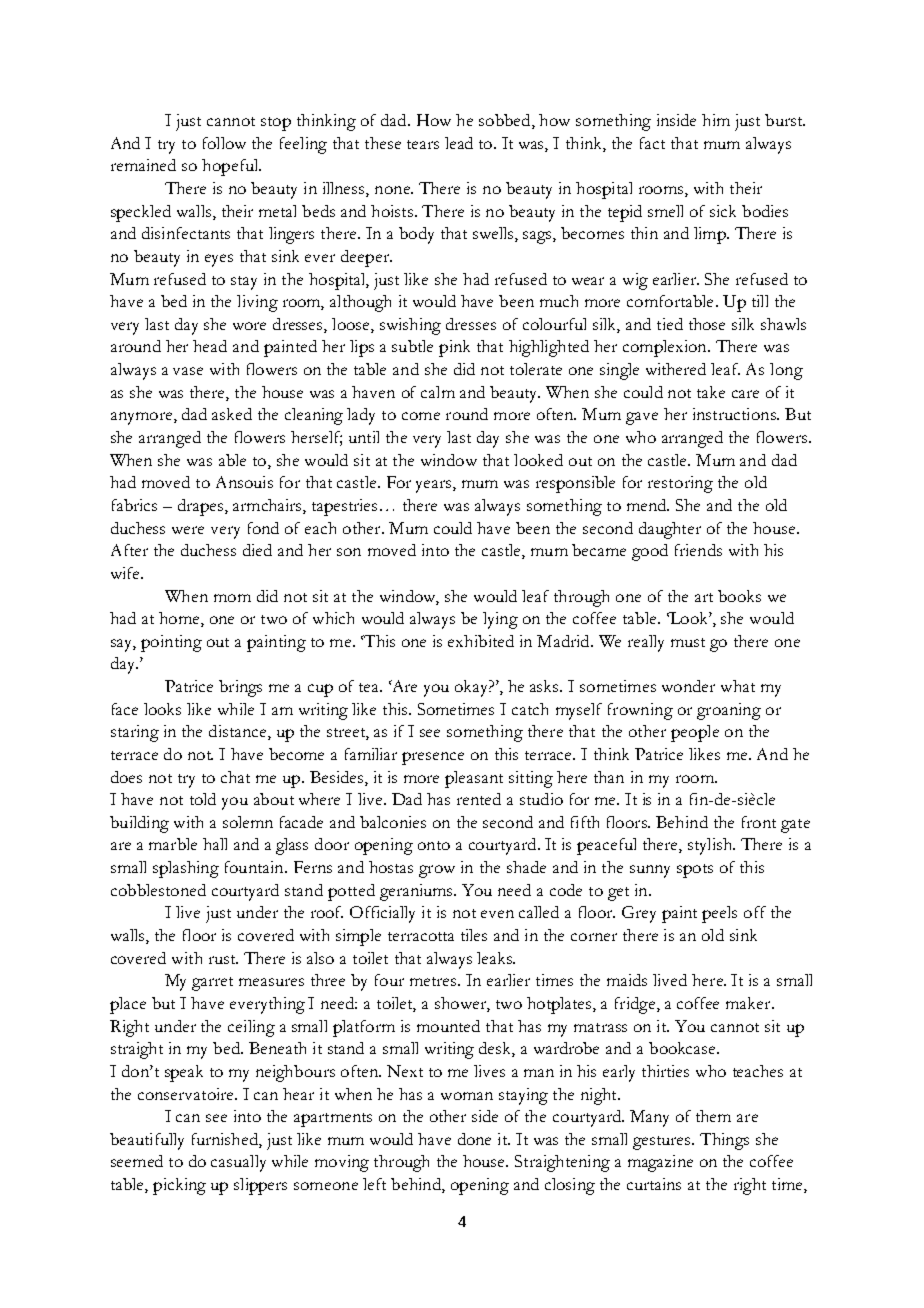 The image size is (924, 1308). What do you see at coordinates (459, 143) in the page?
I see `lead` at bounding box center [459, 143].
